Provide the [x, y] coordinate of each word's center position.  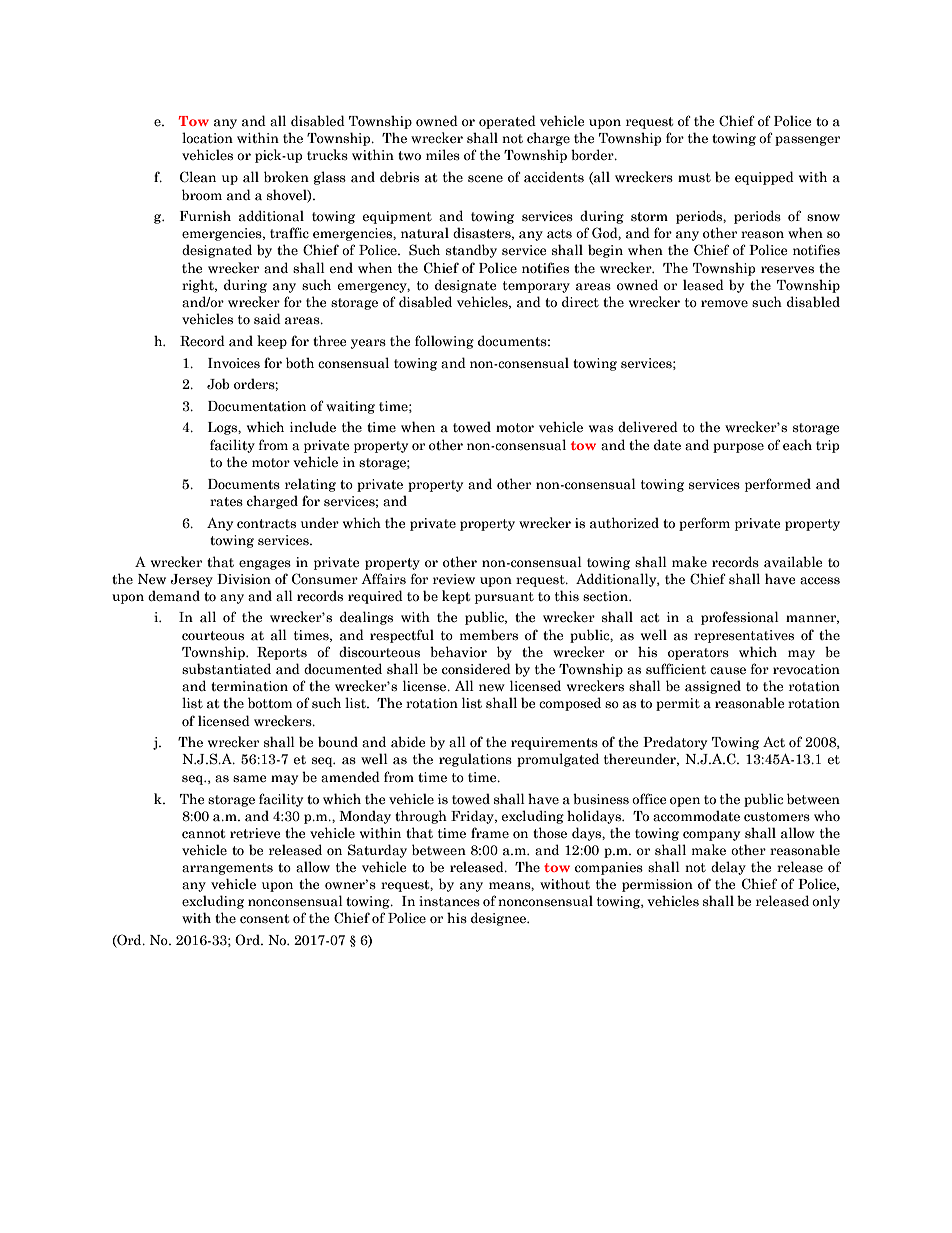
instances [449, 901]
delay [728, 868]
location [207, 138]
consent [264, 919]
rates [226, 502]
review [454, 579]
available [793, 562]
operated [507, 122]
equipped [764, 178]
